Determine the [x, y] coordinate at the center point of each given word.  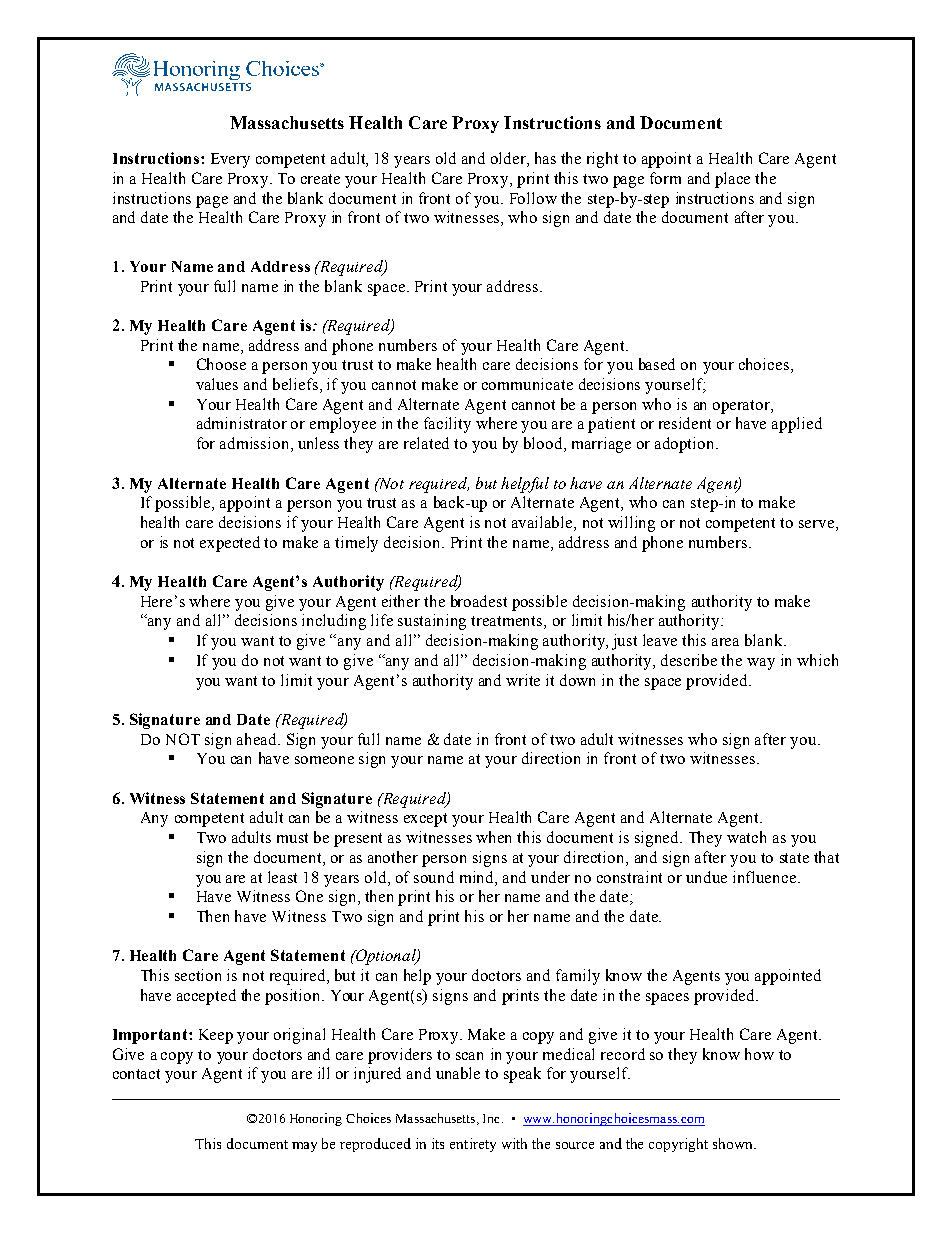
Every [230, 160]
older [509, 159]
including [334, 622]
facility [447, 425]
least [282, 877]
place [732, 180]
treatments [508, 622]
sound [434, 877]
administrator [242, 423]
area [725, 642]
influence [766, 877]
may [304, 1147]
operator [742, 407]
